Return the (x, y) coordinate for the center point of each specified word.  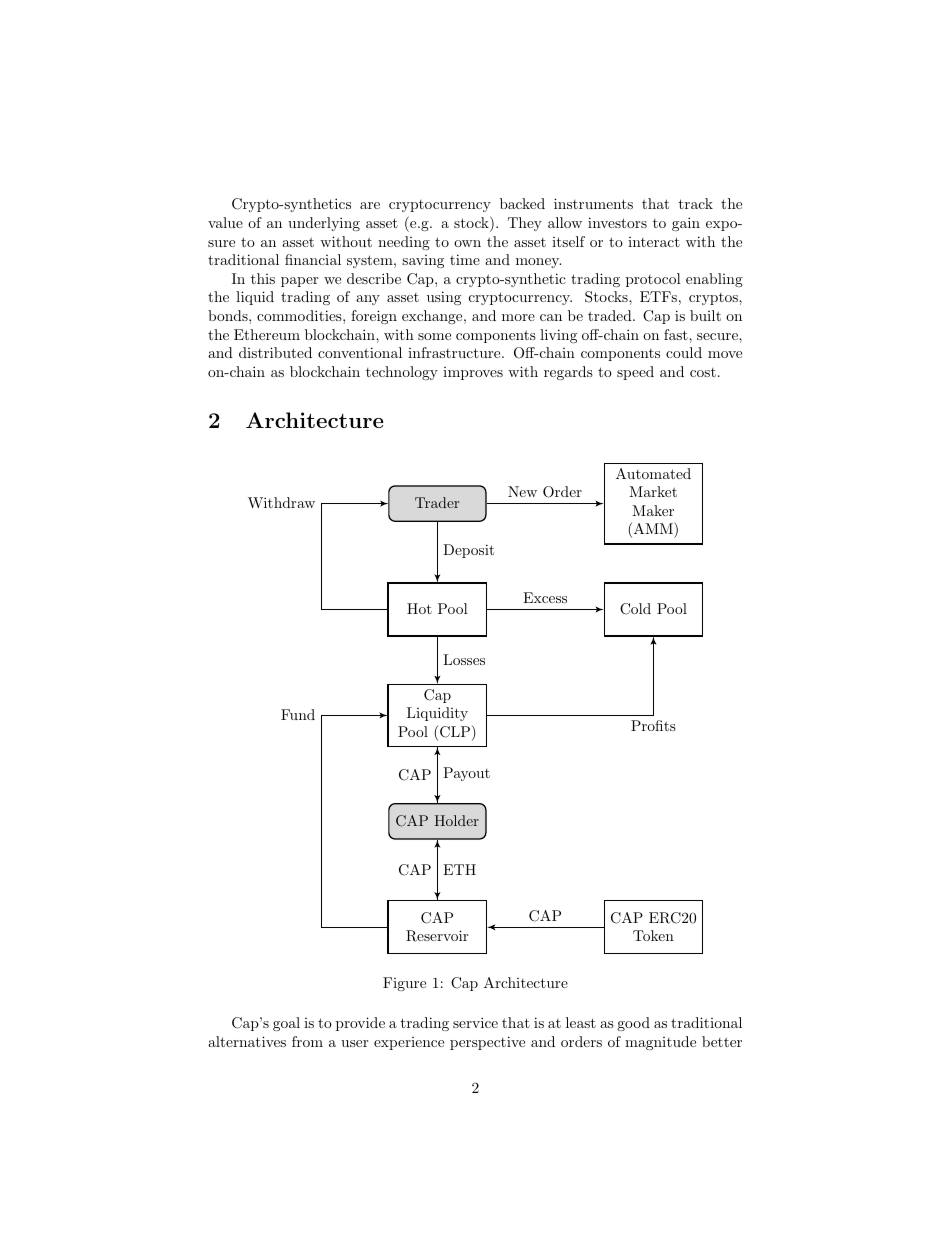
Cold (635, 609)
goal (286, 1024)
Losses (464, 659)
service (475, 1022)
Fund (298, 714)
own (467, 243)
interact (654, 242)
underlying (324, 224)
